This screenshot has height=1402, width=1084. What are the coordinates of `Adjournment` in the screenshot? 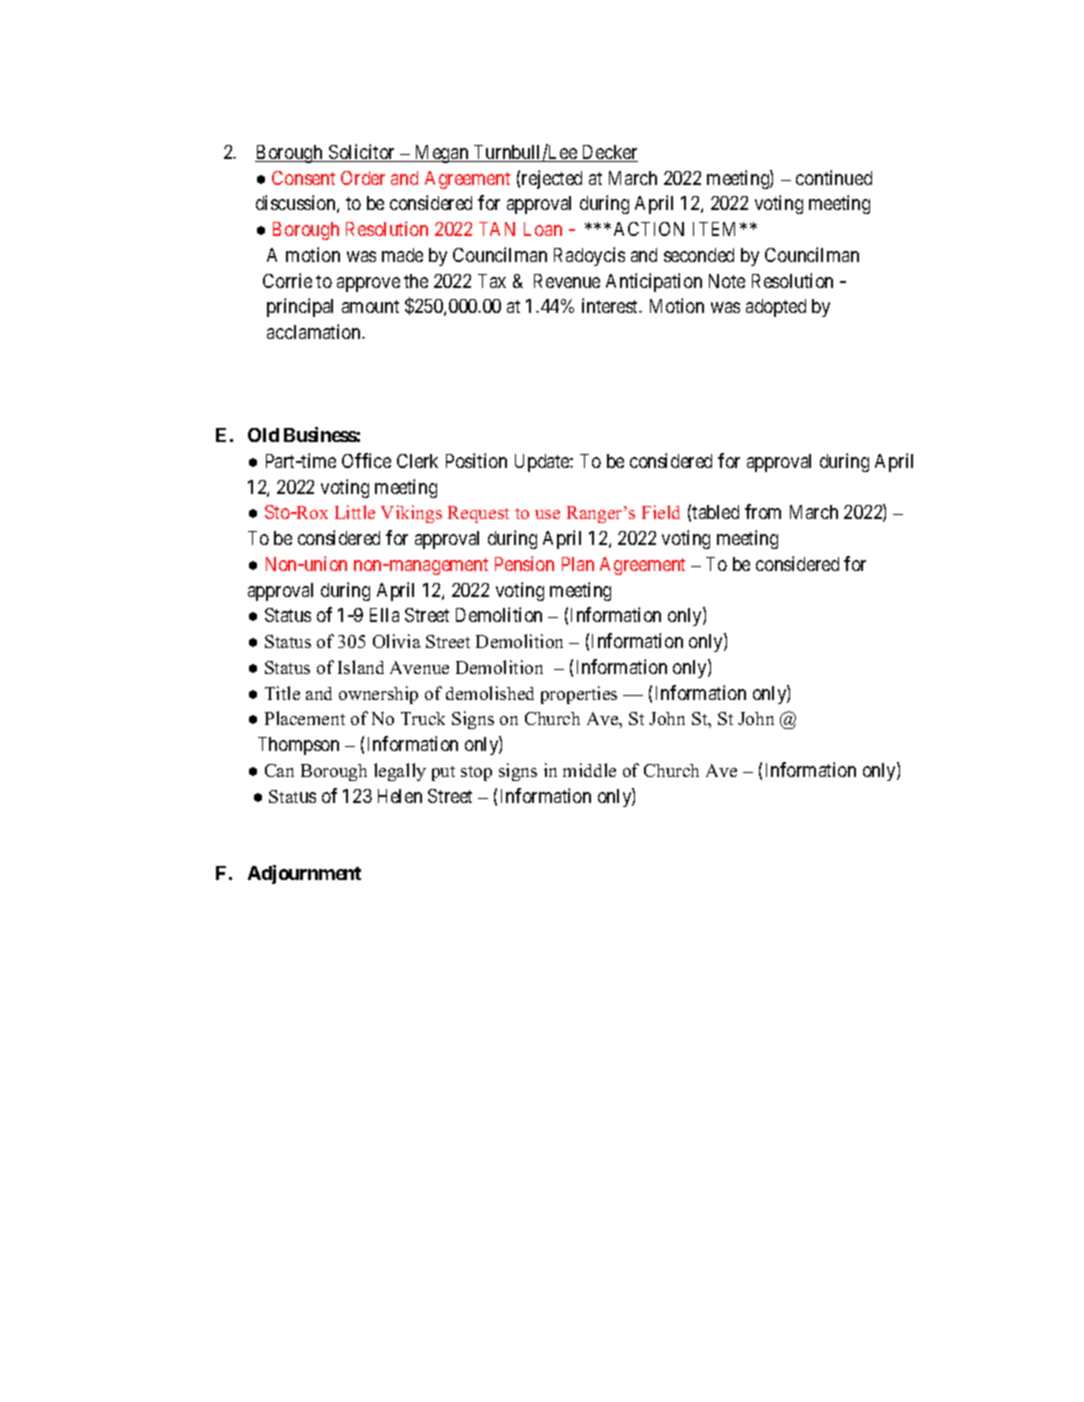 It's located at (304, 874).
